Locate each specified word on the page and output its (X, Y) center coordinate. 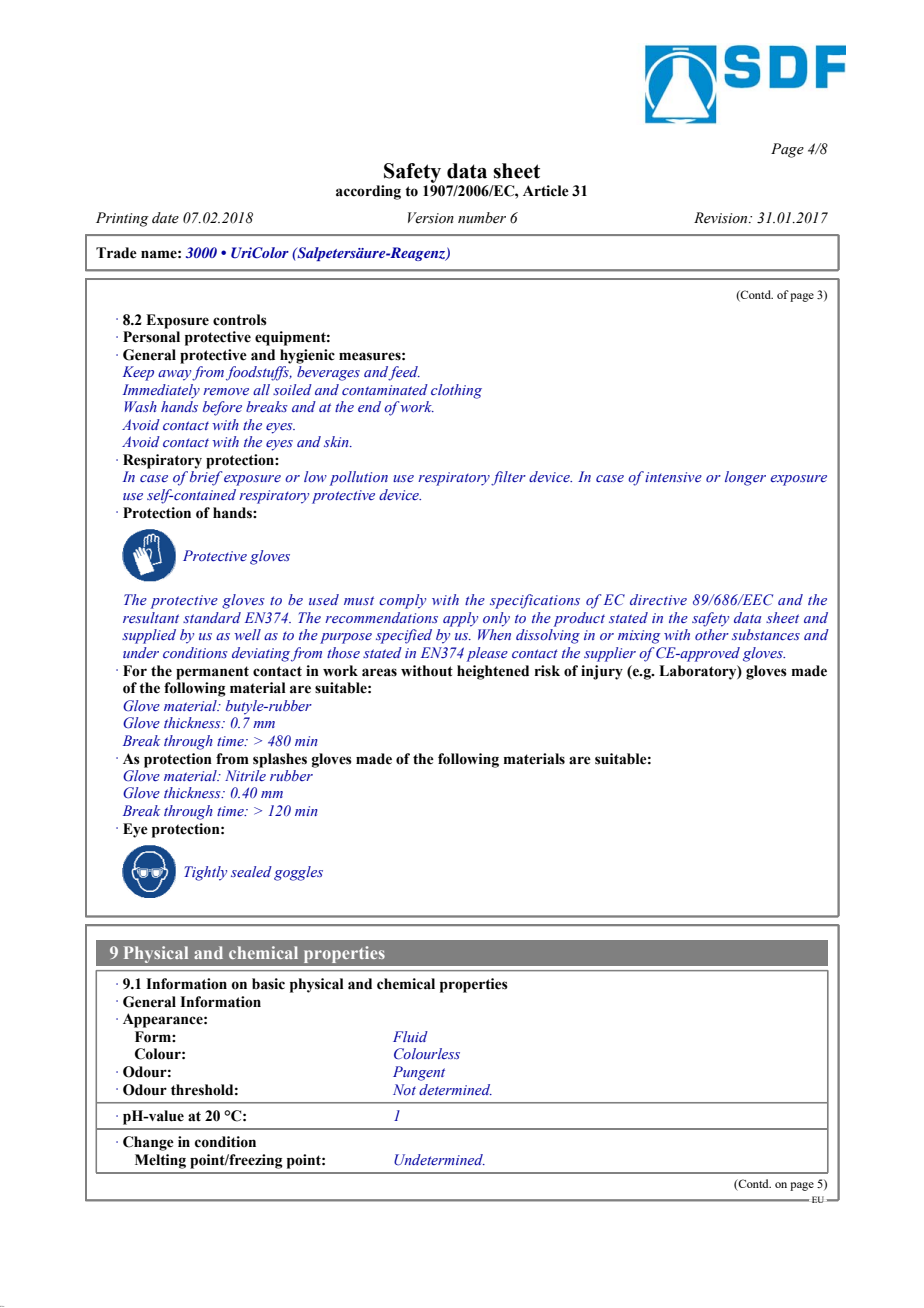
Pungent (419, 1073)
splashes (280, 760)
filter (508, 478)
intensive (673, 477)
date (165, 218)
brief (206, 478)
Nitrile (245, 775)
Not (404, 1089)
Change (148, 1143)
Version (431, 218)
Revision (722, 218)
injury (602, 672)
